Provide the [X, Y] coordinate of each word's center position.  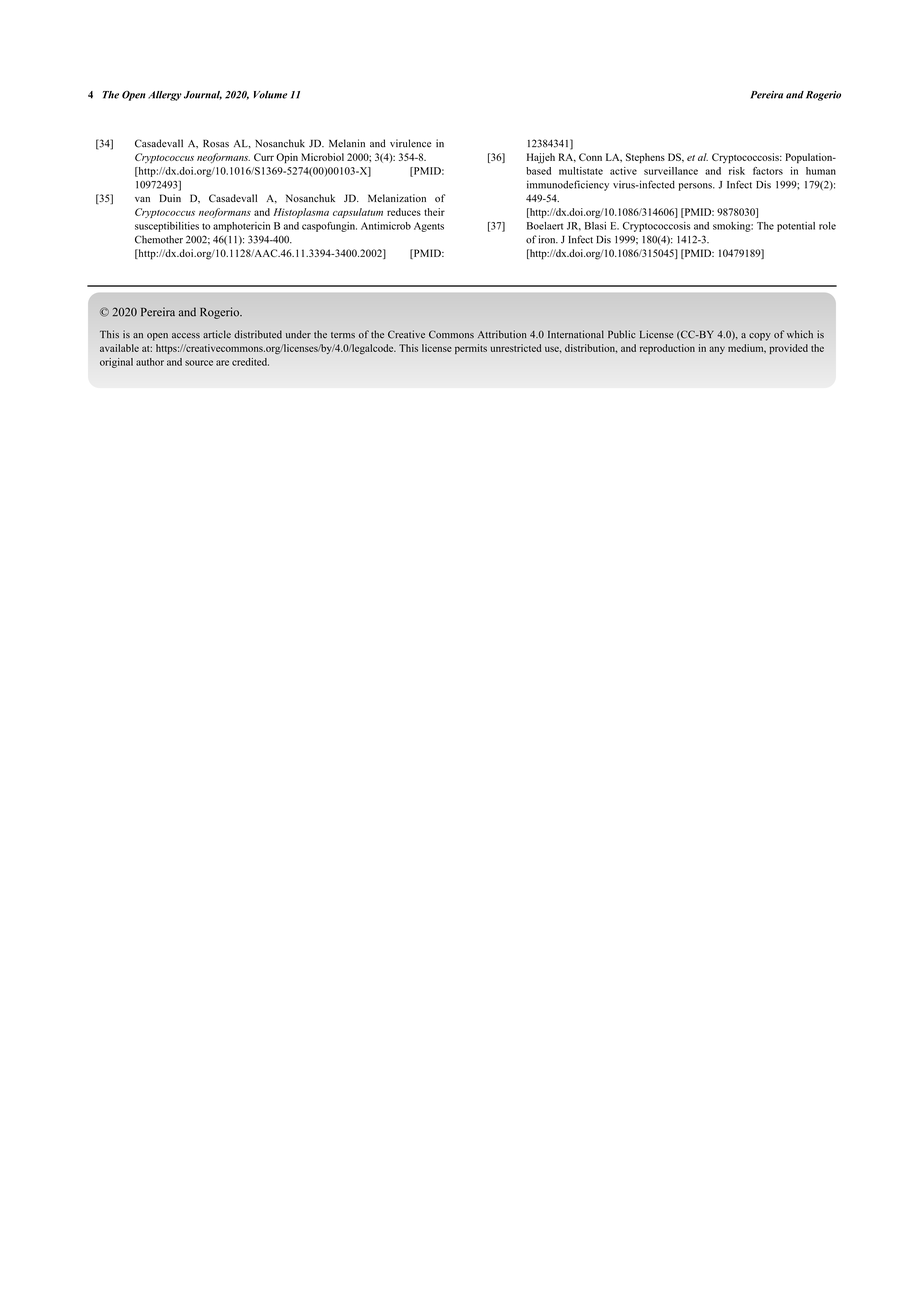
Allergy [165, 96]
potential [796, 227]
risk [737, 171]
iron [548, 239]
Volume [270, 95]
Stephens [645, 158]
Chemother [159, 239]
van [142, 199]
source [199, 363]
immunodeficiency [568, 185]
